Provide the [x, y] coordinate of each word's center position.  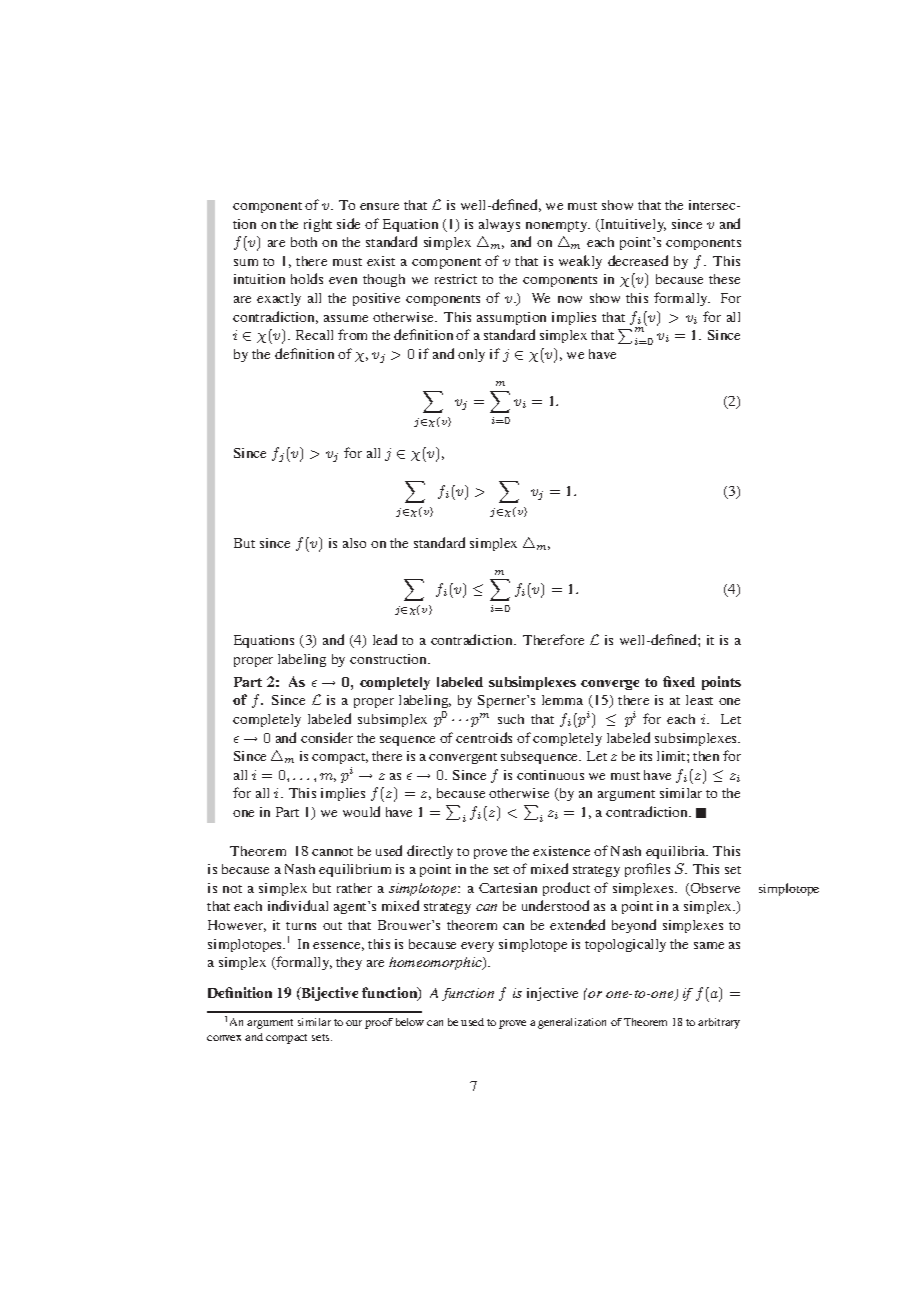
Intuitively [632, 225]
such [511, 719]
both [304, 242]
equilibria [677, 852]
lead [385, 639]
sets [322, 1037]
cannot [332, 852]
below [410, 1022]
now [570, 299]
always [499, 225]
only [471, 355]
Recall [314, 335]
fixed [679, 681]
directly [430, 852]
